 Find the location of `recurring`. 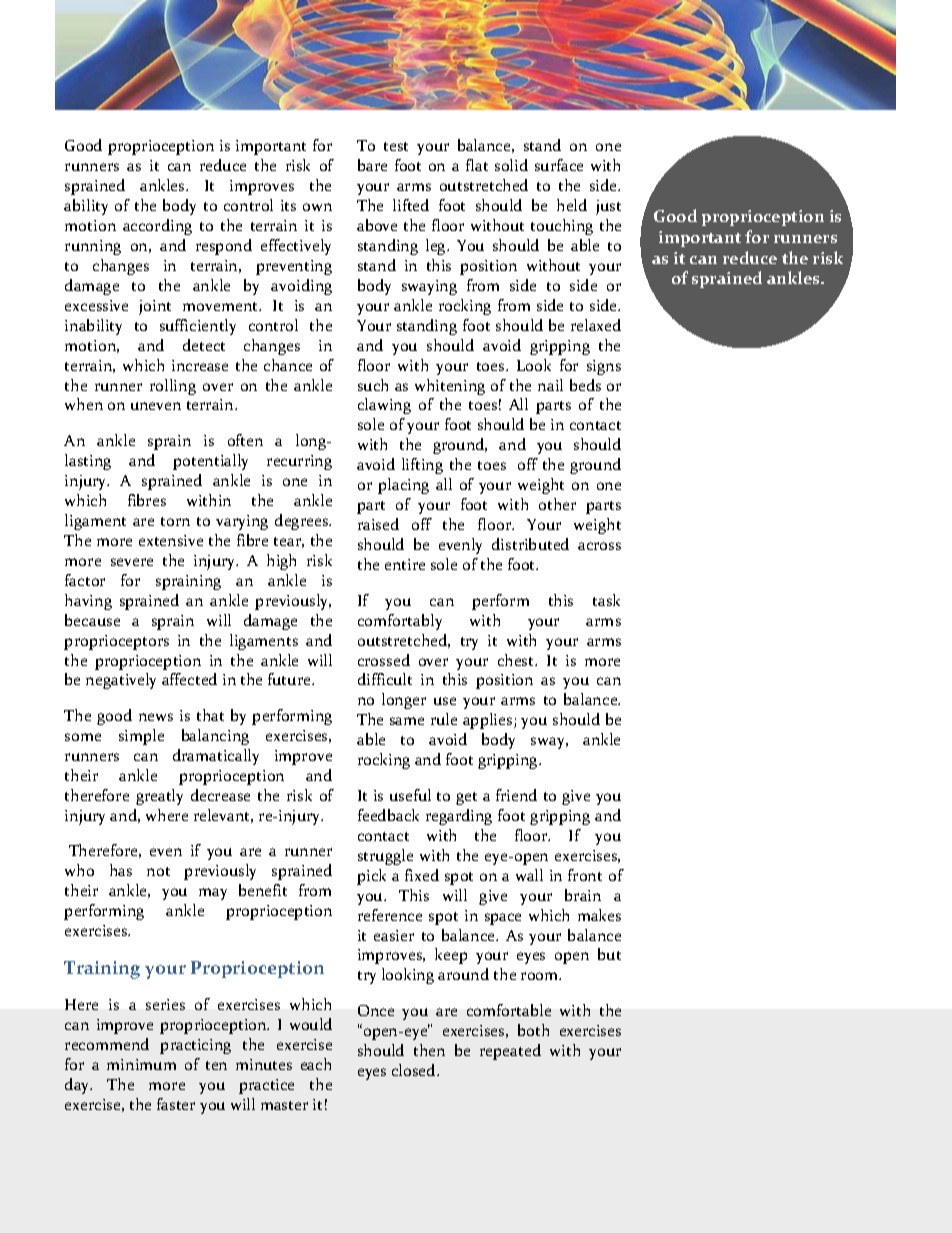

recurring is located at coordinates (299, 462).
